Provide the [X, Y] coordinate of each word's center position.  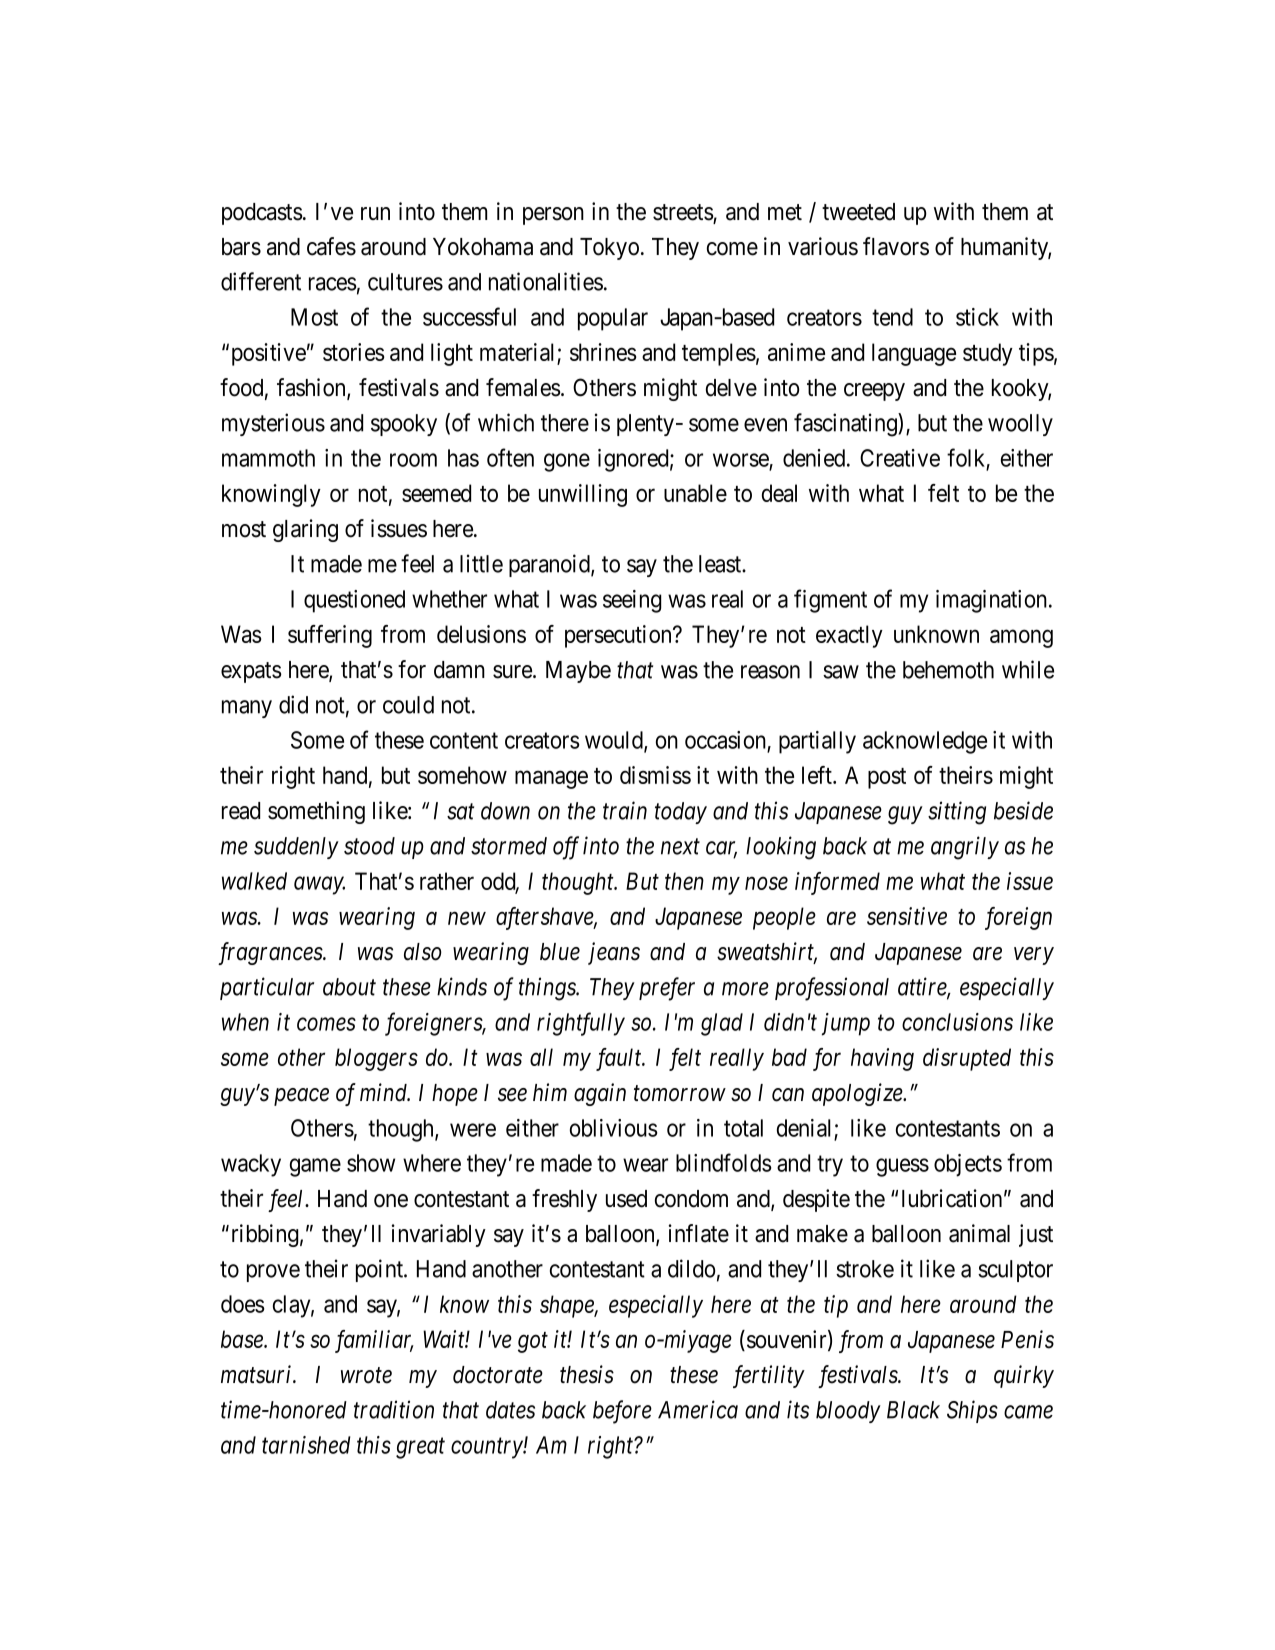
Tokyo [609, 249]
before [622, 1412]
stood [369, 846]
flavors [896, 246]
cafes [331, 246]
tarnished [306, 1445]
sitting [957, 813]
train [625, 810]
